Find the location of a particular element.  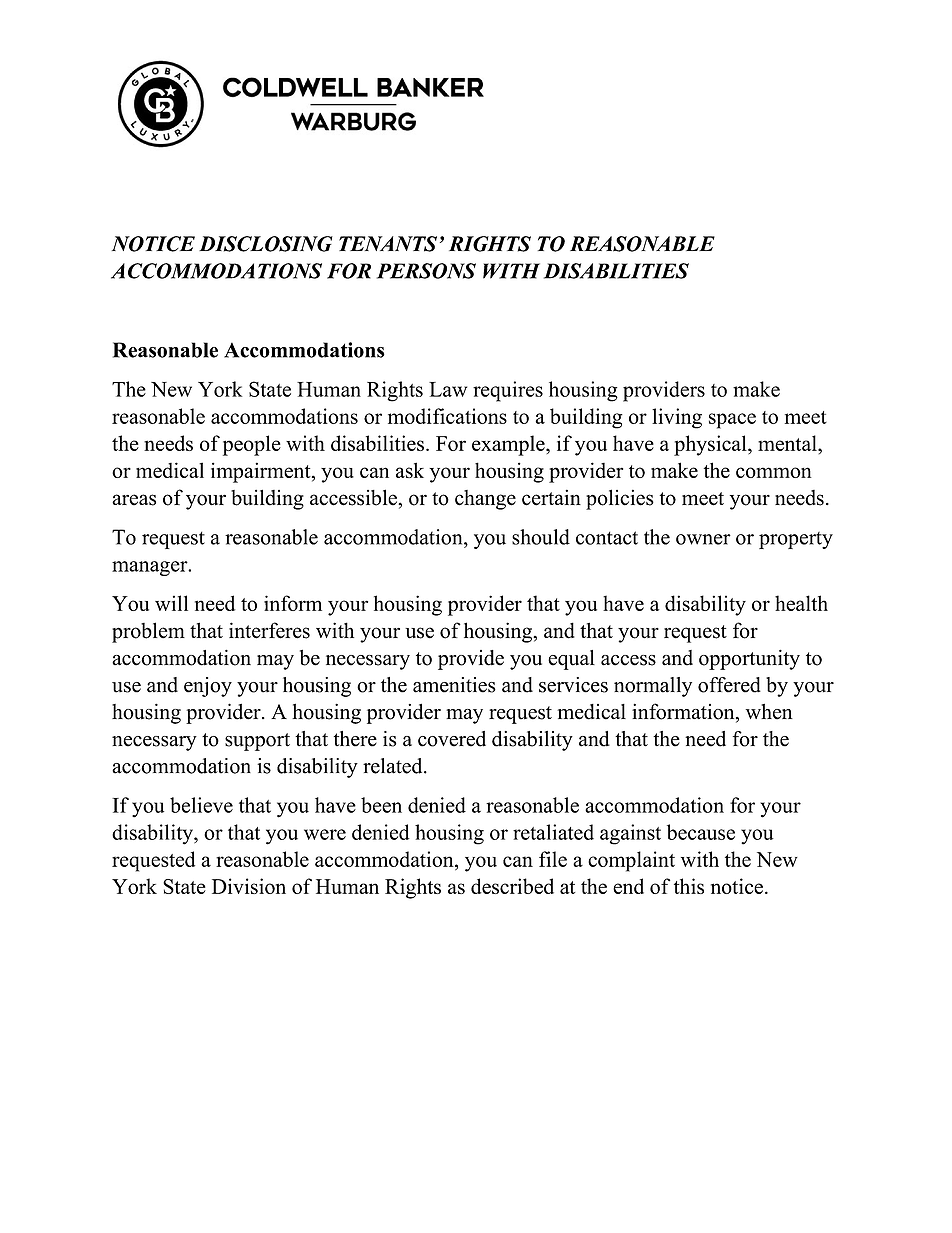

people is located at coordinates (252, 445).
